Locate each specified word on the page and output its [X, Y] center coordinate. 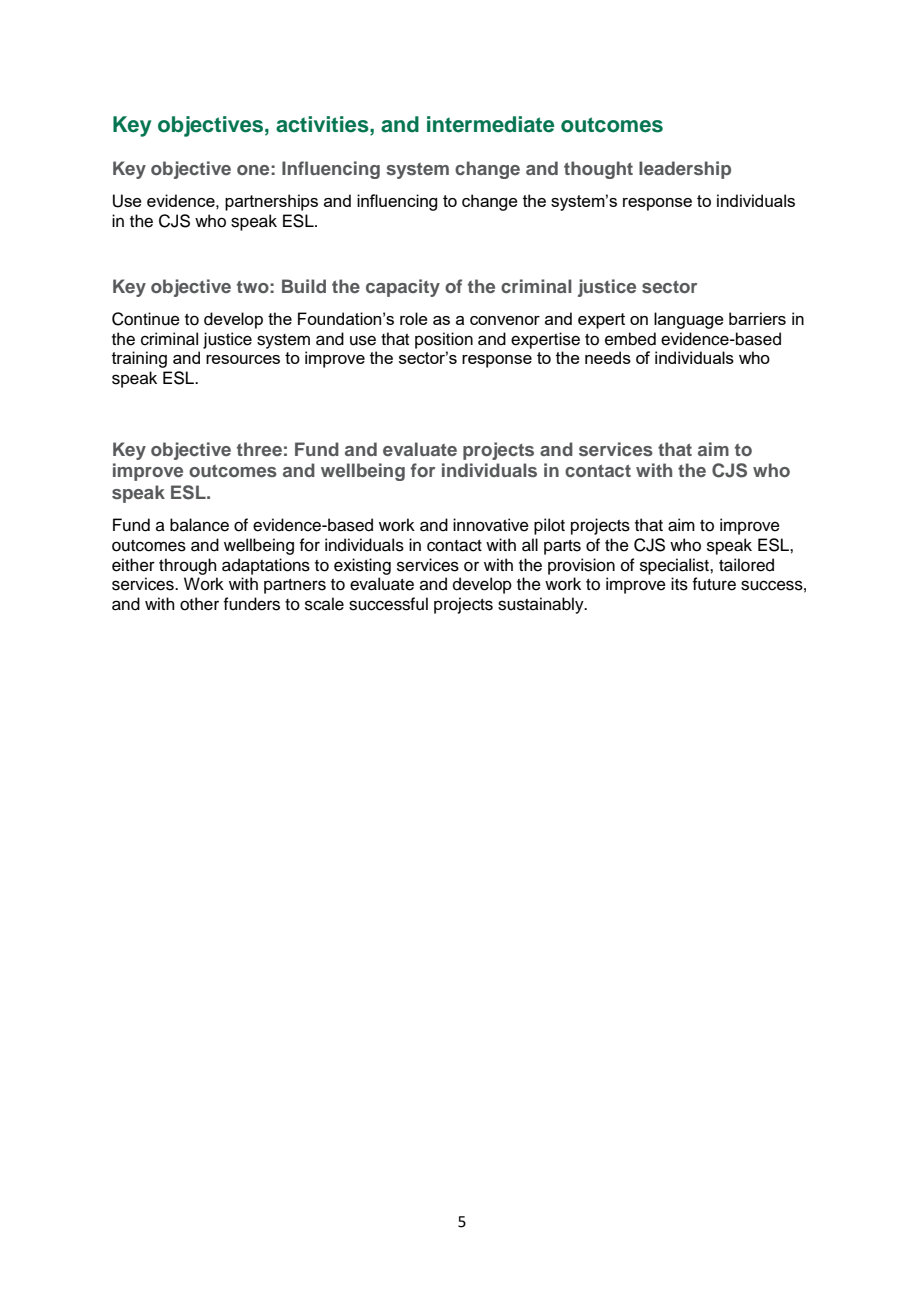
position [444, 340]
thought [598, 170]
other [199, 604]
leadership [685, 170]
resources [243, 359]
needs [608, 357]
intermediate [490, 124]
